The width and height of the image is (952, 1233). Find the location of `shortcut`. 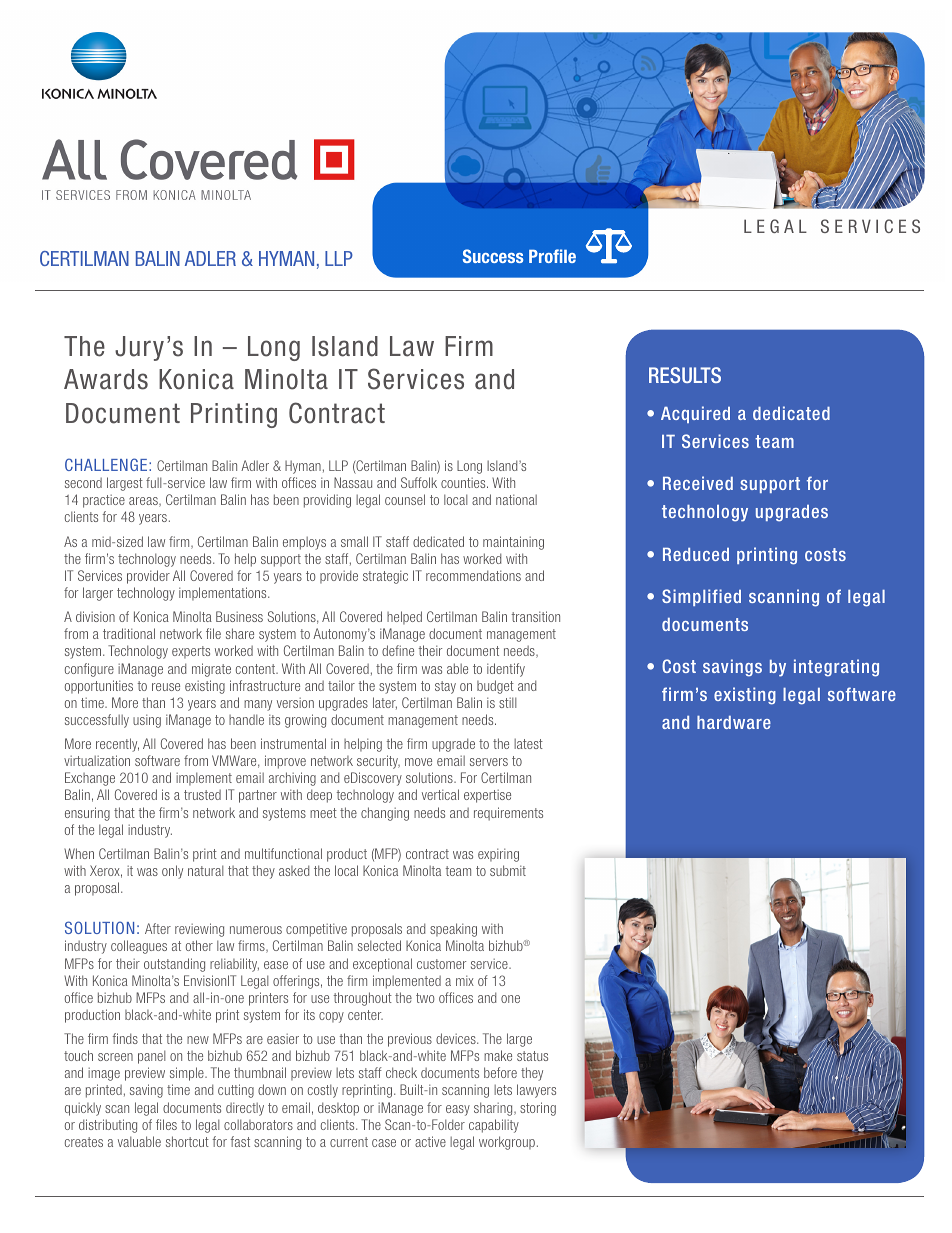

shortcut is located at coordinates (187, 1141).
